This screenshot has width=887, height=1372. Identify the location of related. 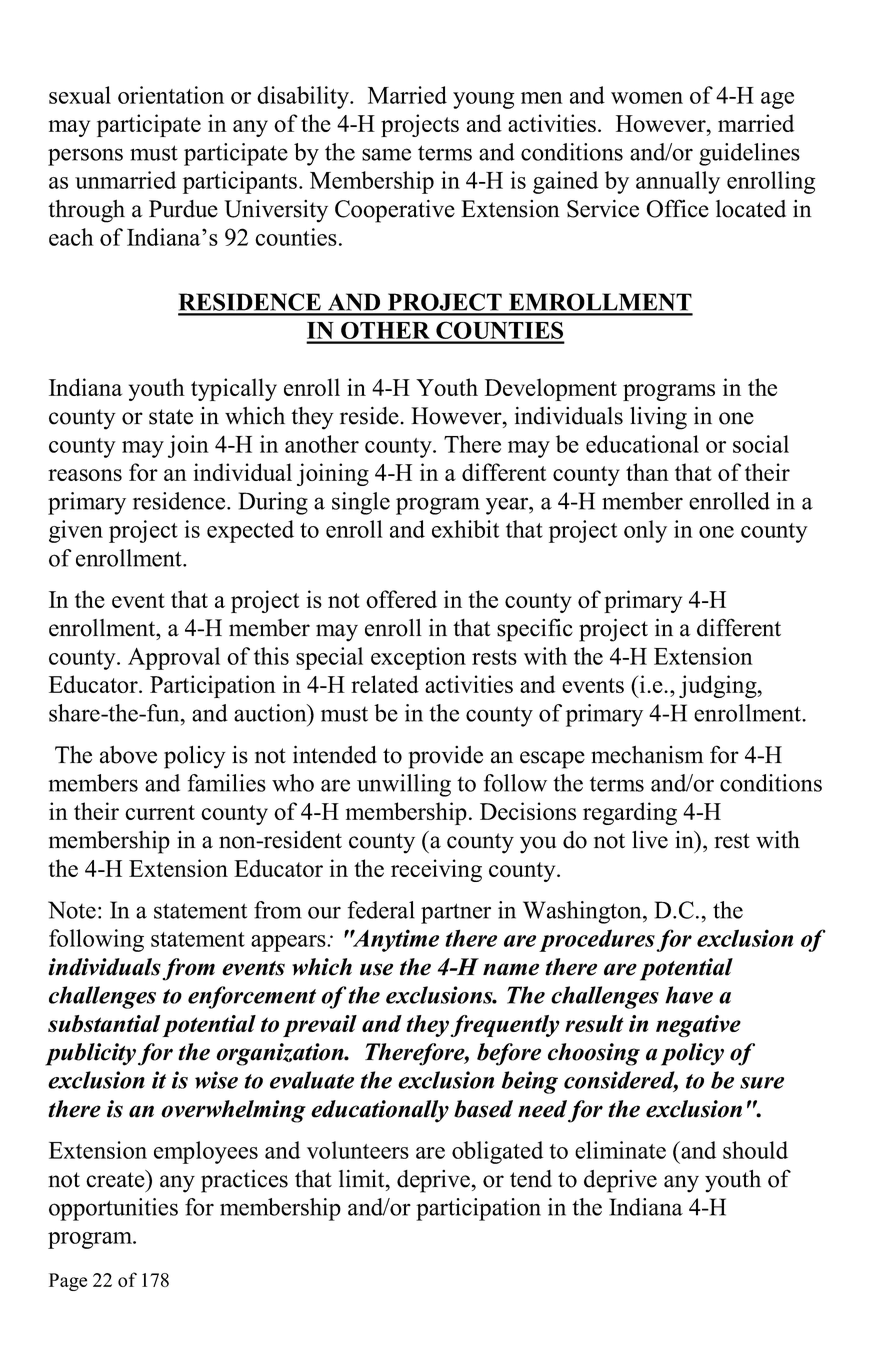
(385, 684).
